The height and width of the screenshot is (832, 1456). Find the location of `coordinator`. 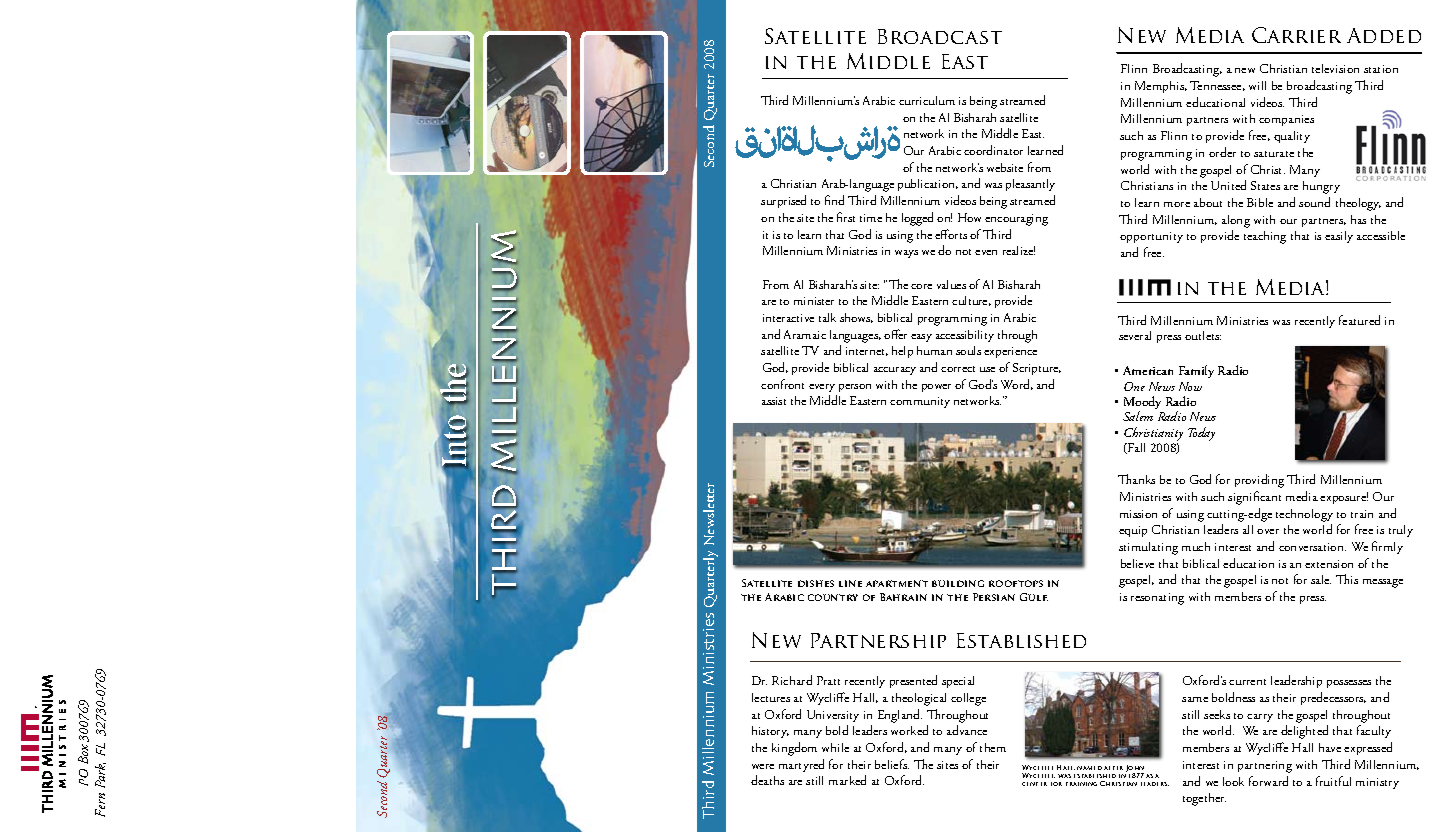

coordinator is located at coordinates (993, 150).
